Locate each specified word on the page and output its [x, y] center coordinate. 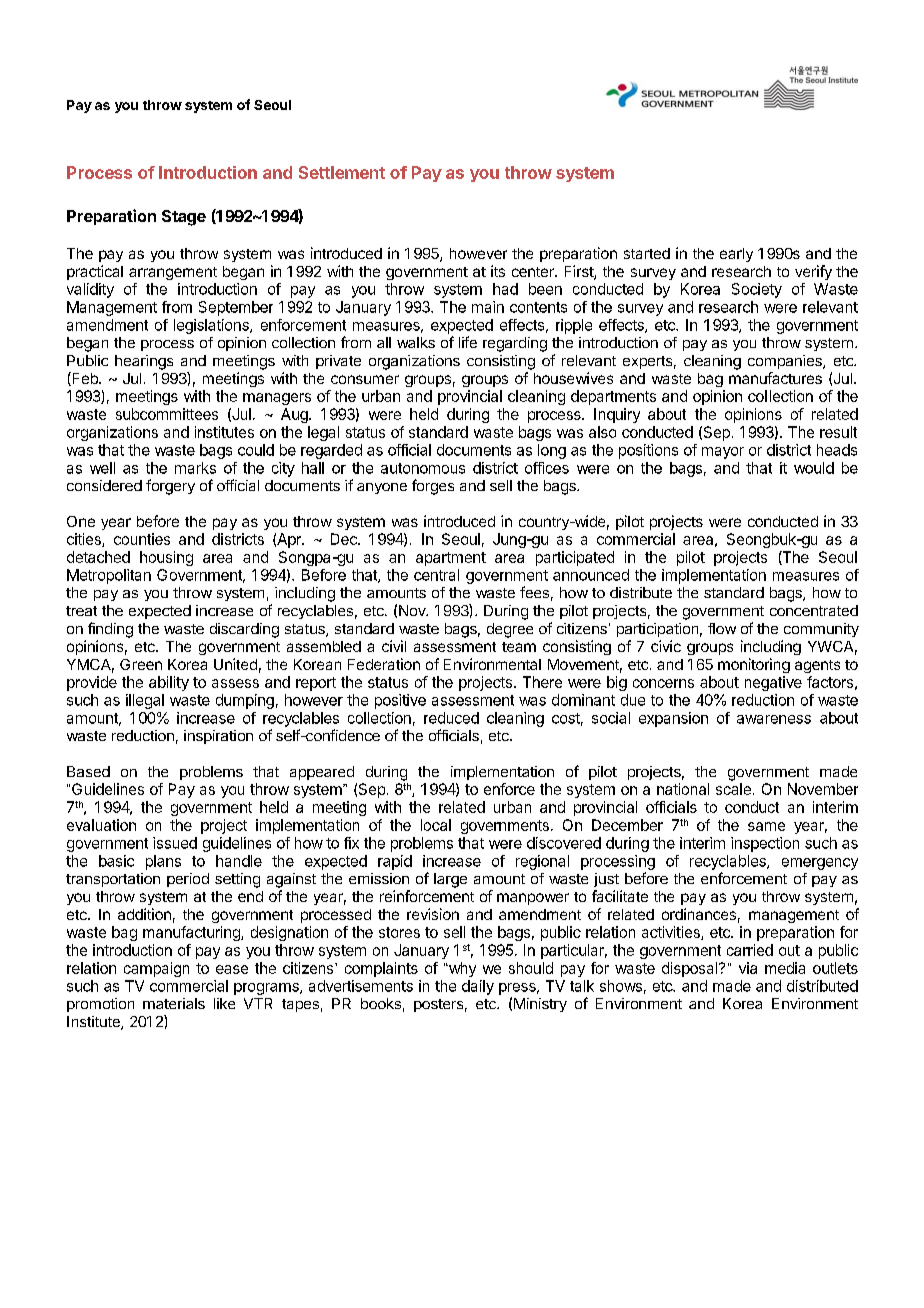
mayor [723, 453]
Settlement [342, 172]
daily [478, 987]
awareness [774, 719]
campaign [156, 969]
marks [195, 468]
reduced [451, 718]
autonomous [423, 468]
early [736, 255]
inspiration [218, 737]
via [748, 968]
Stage [184, 218]
